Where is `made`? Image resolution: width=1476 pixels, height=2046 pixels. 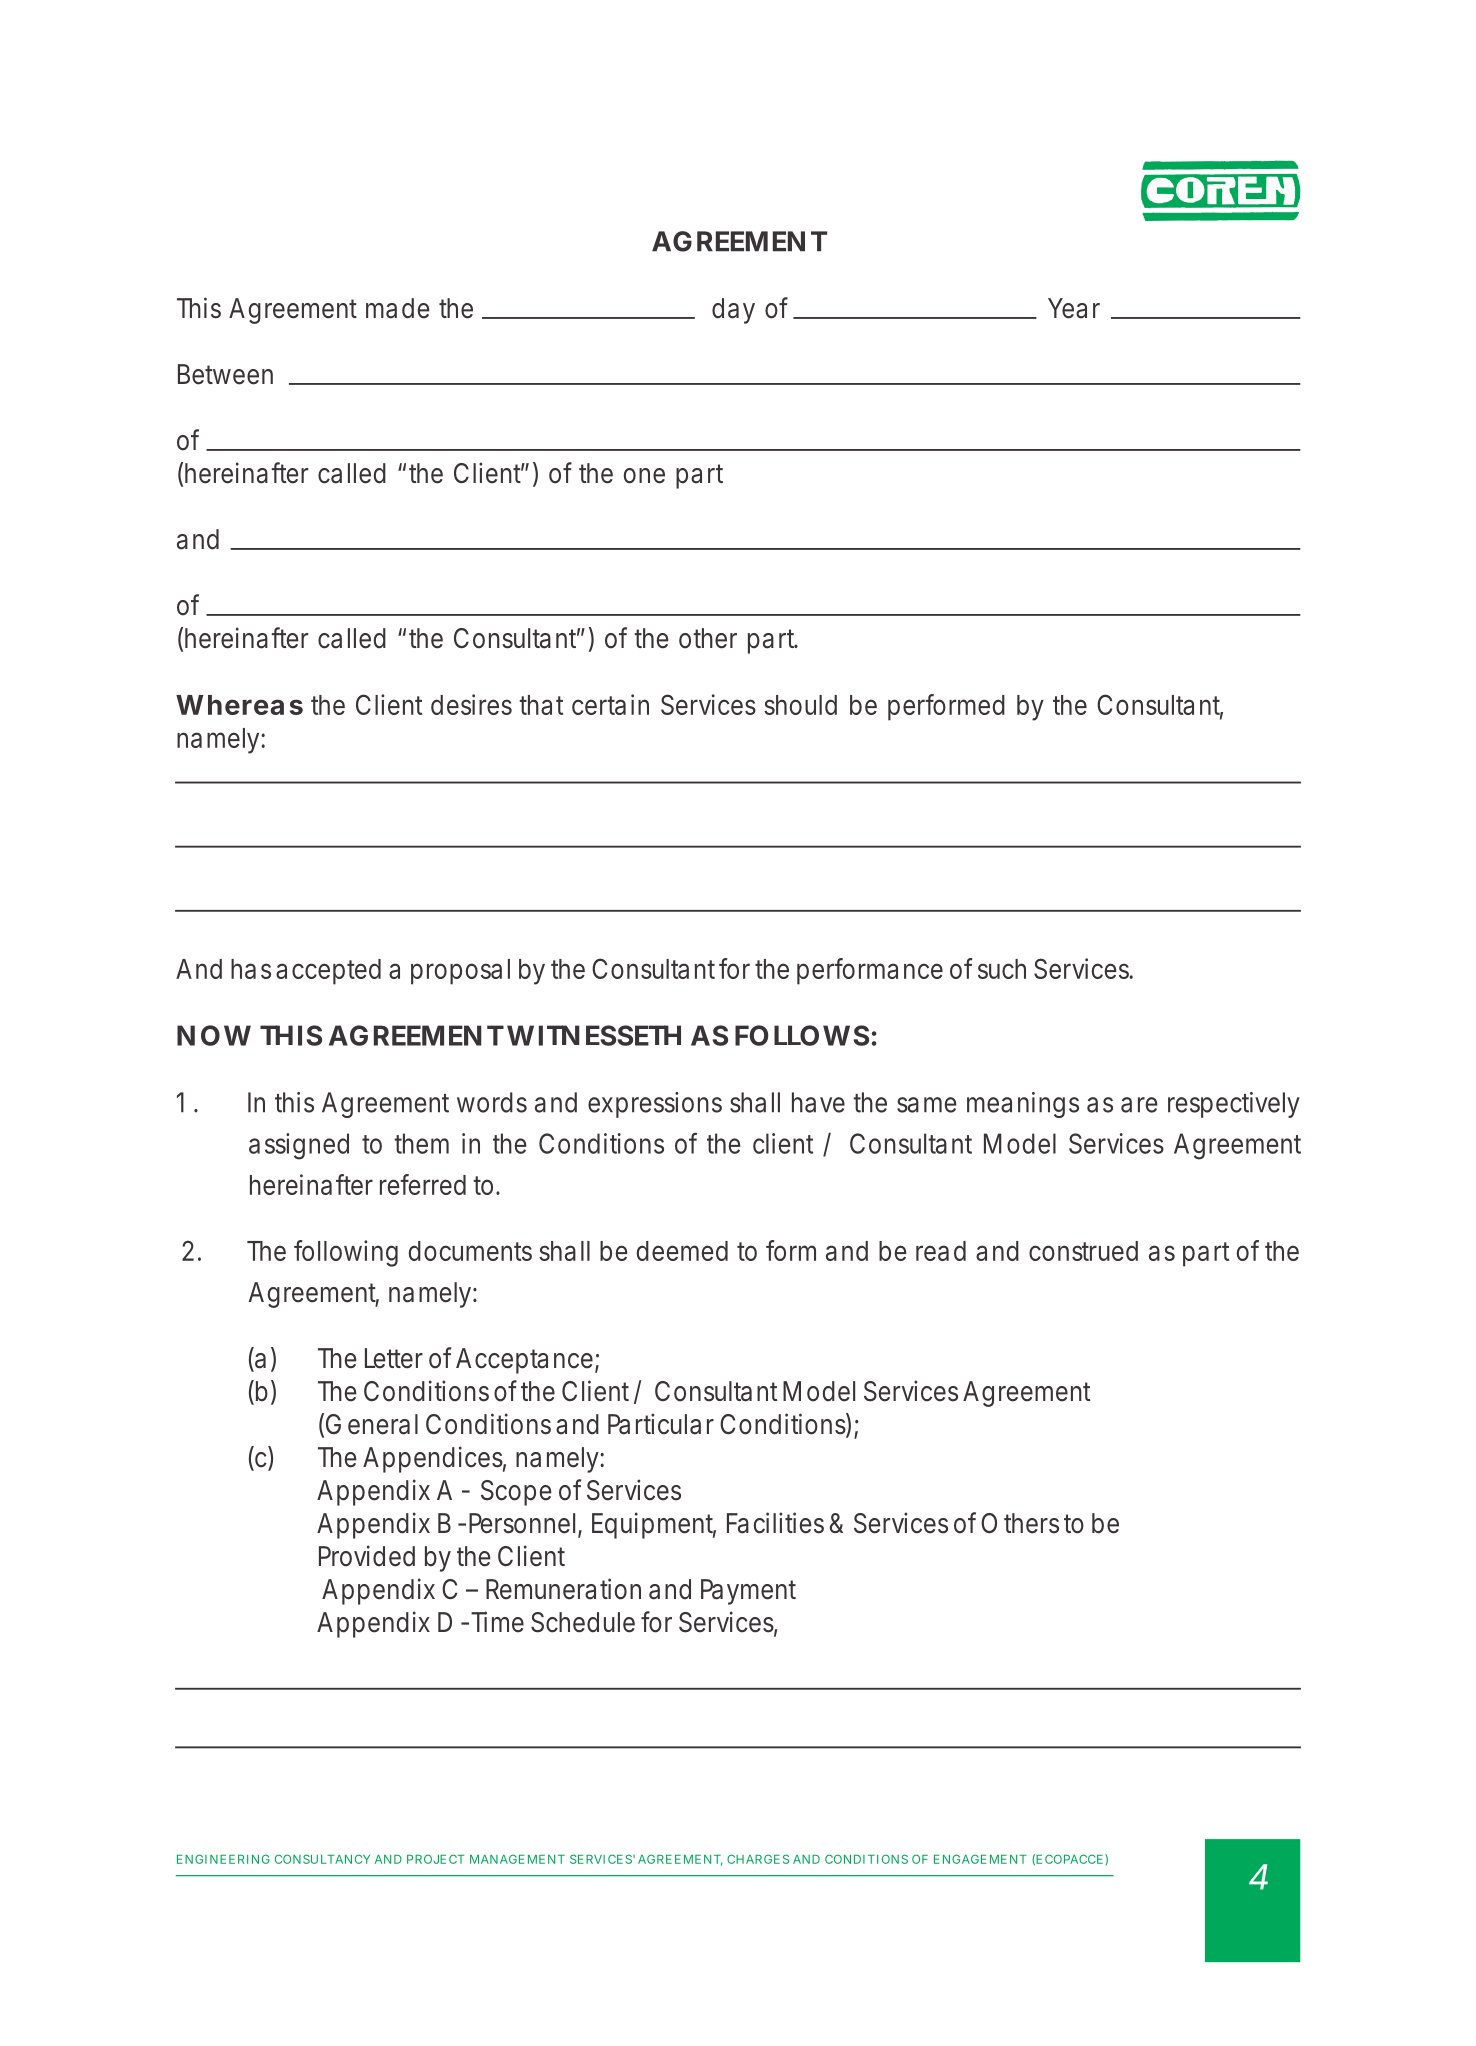
made is located at coordinates (398, 308).
